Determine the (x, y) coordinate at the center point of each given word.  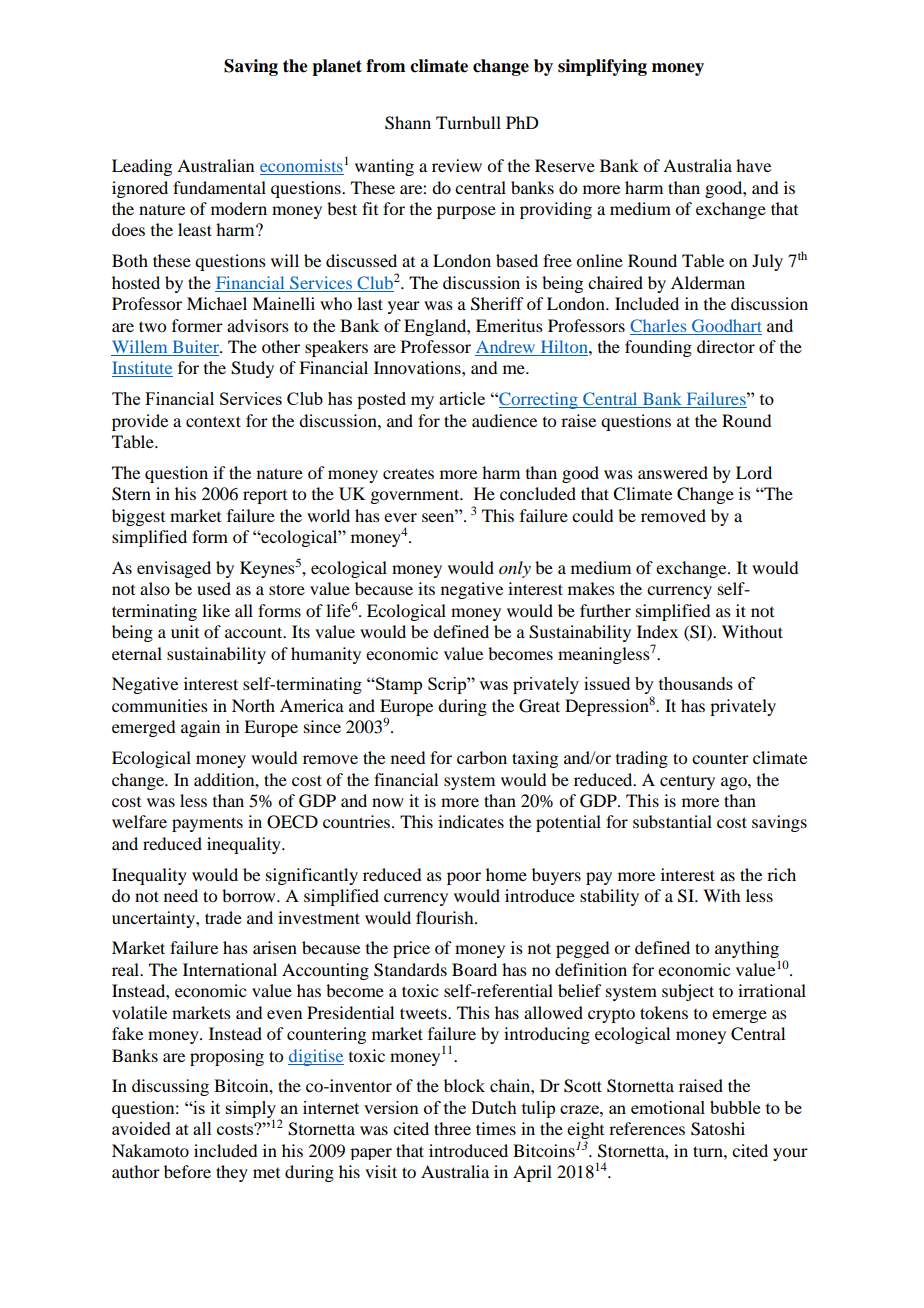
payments (207, 824)
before (187, 1171)
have (753, 165)
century (687, 782)
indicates (471, 821)
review (457, 165)
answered (673, 472)
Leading (142, 167)
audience (504, 420)
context (213, 421)
